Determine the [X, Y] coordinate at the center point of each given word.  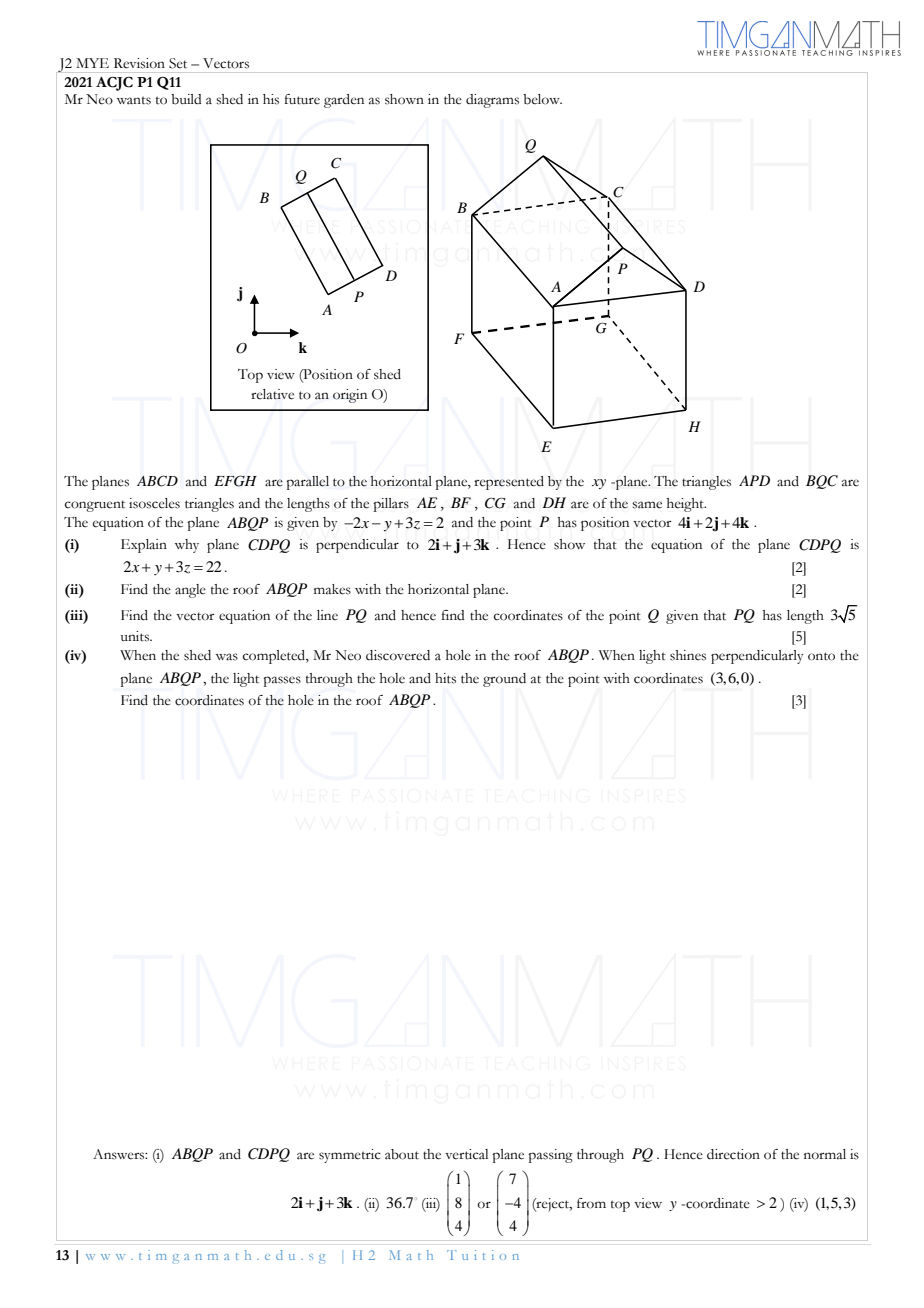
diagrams [492, 101]
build [186, 99]
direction [733, 1154]
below [542, 99]
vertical [466, 1154]
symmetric [350, 1156]
